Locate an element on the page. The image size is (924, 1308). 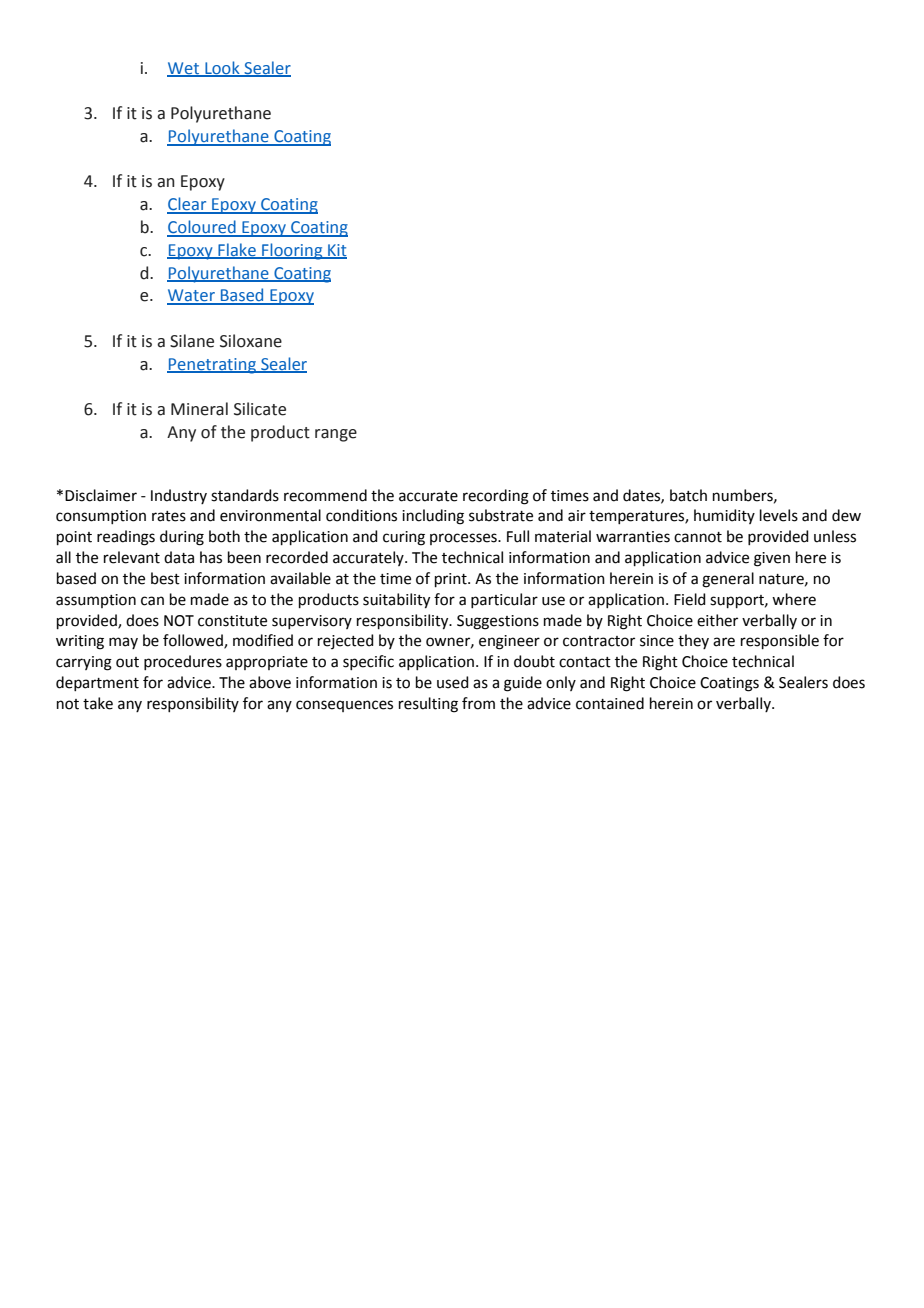
used is located at coordinates (453, 682).
